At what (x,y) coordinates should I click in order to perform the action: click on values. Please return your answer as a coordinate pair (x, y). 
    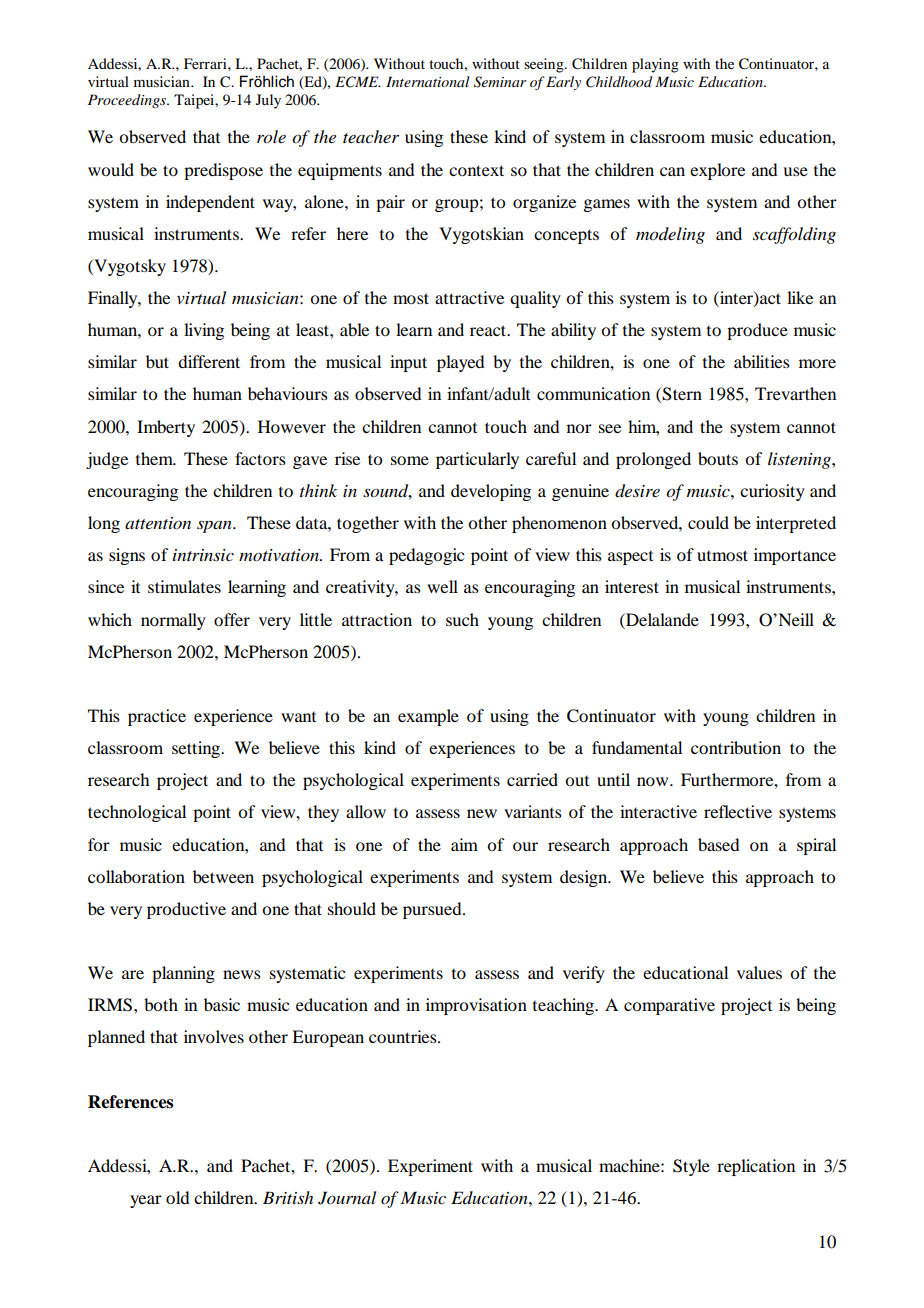
    Looking at the image, I should click on (759, 972).
